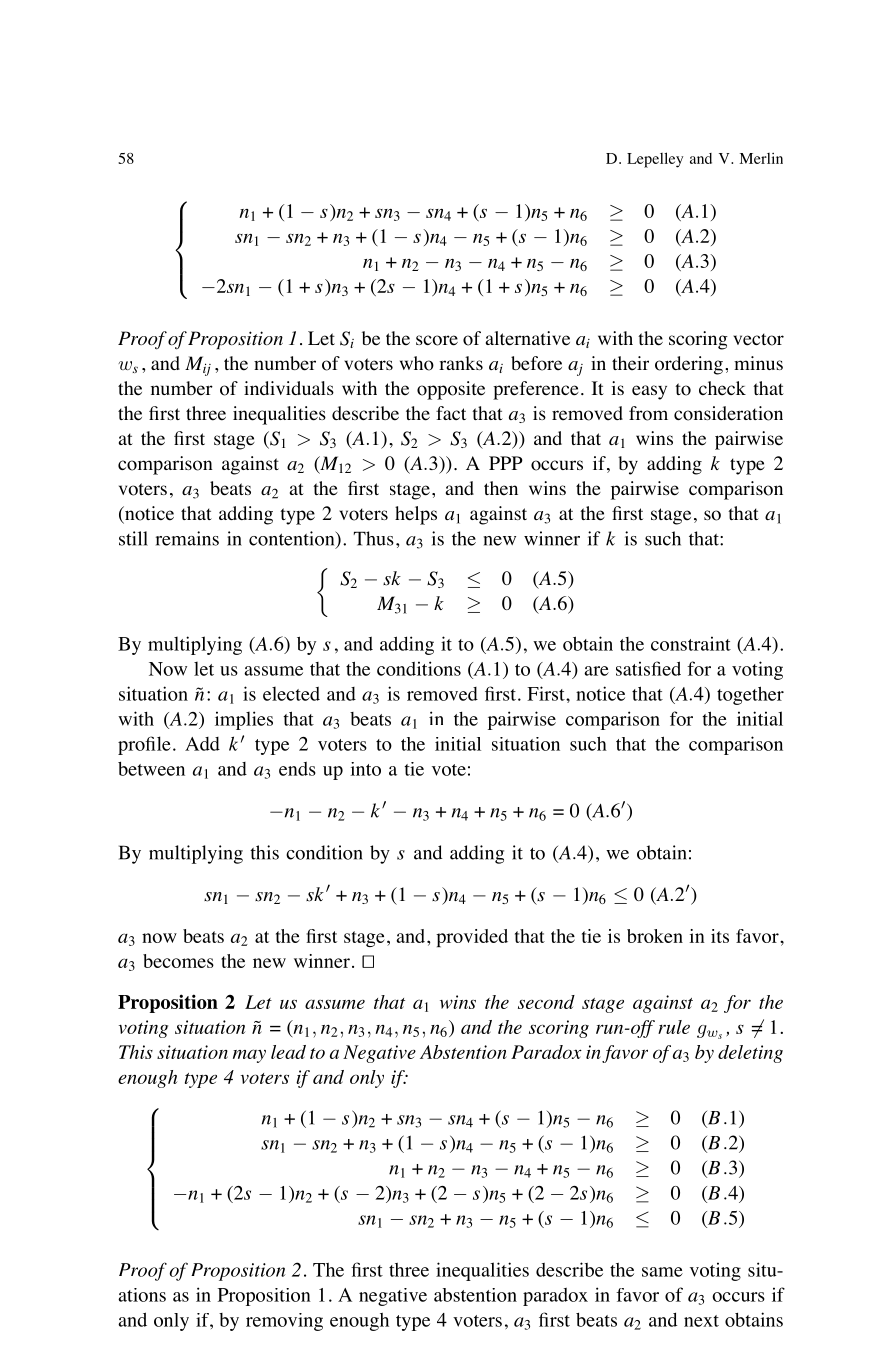  What do you see at coordinates (187, 538) in the document?
I see `remains` at bounding box center [187, 538].
